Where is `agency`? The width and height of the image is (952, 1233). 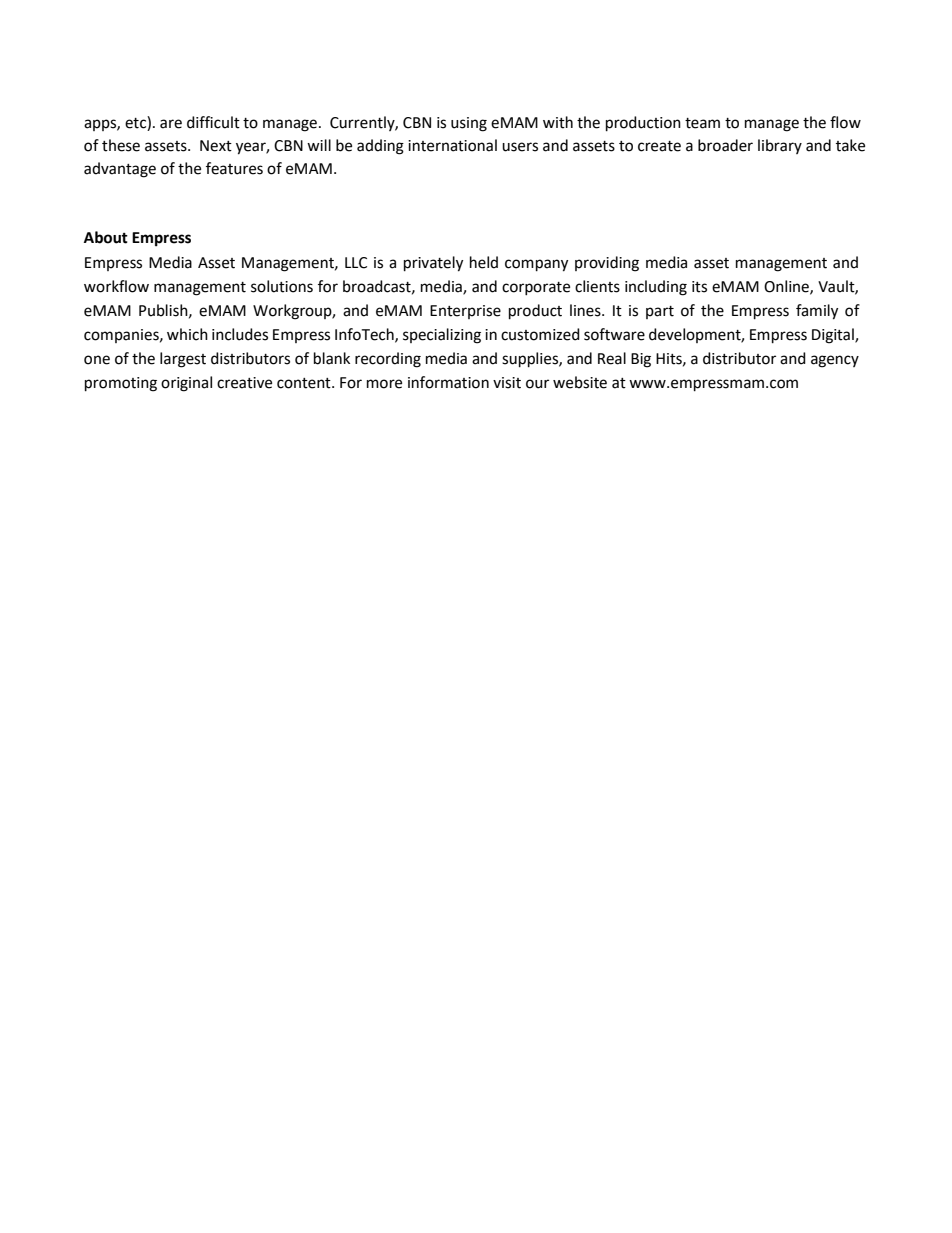
agency is located at coordinates (835, 361).
